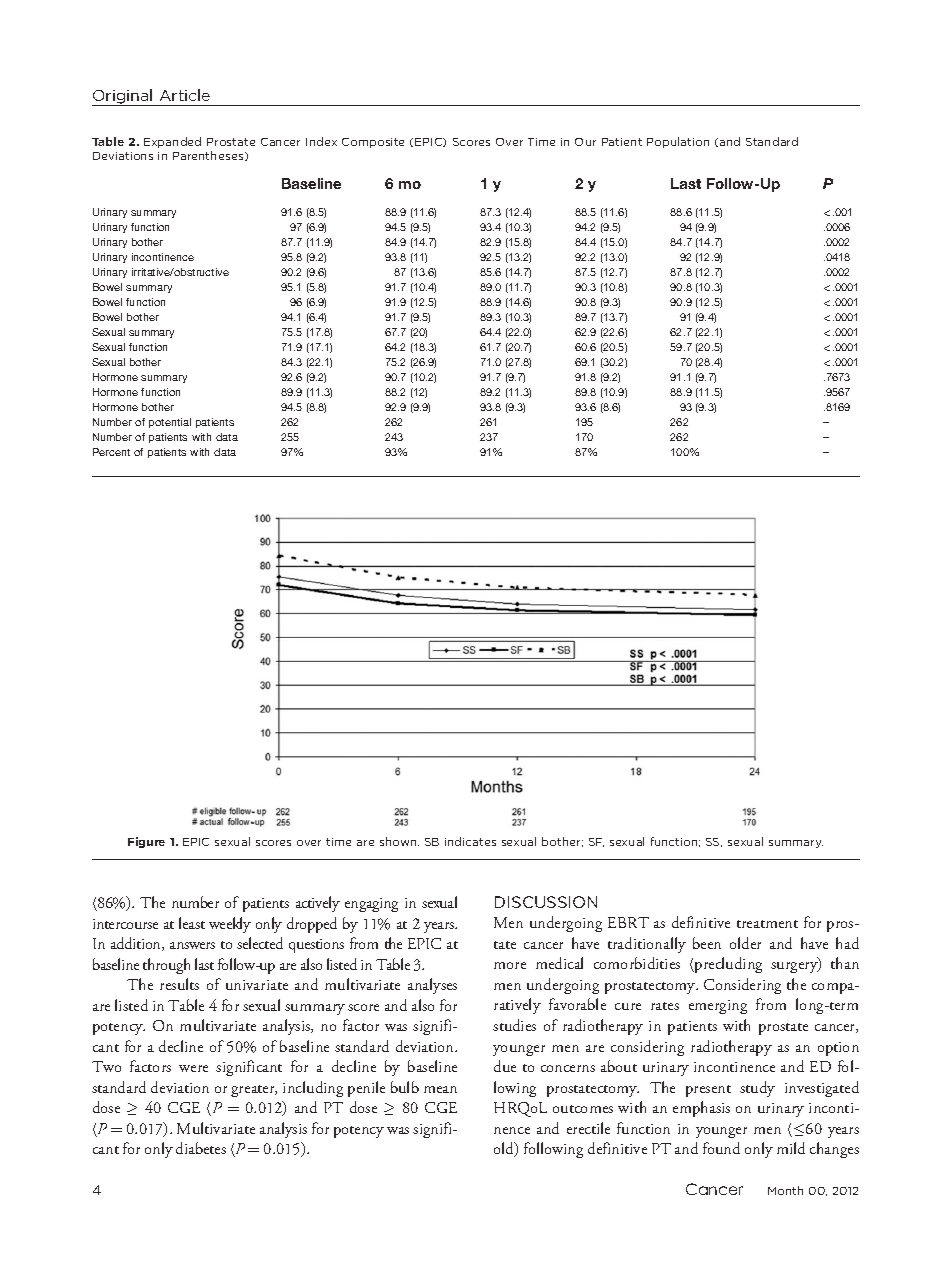 This page has height=1265, width=952. I want to click on treatment, so click(767, 924).
